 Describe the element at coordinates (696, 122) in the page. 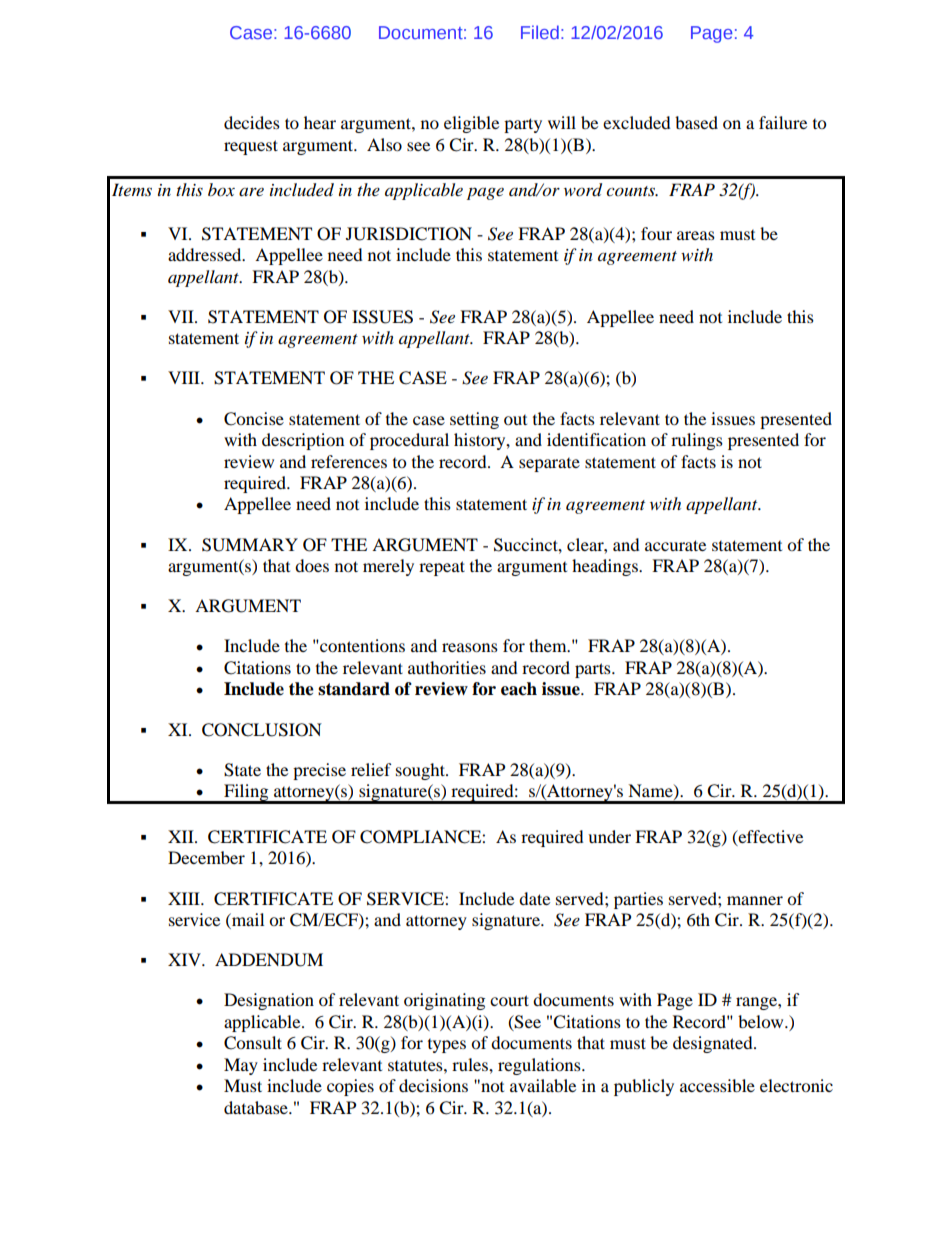

I see `based` at that location.
